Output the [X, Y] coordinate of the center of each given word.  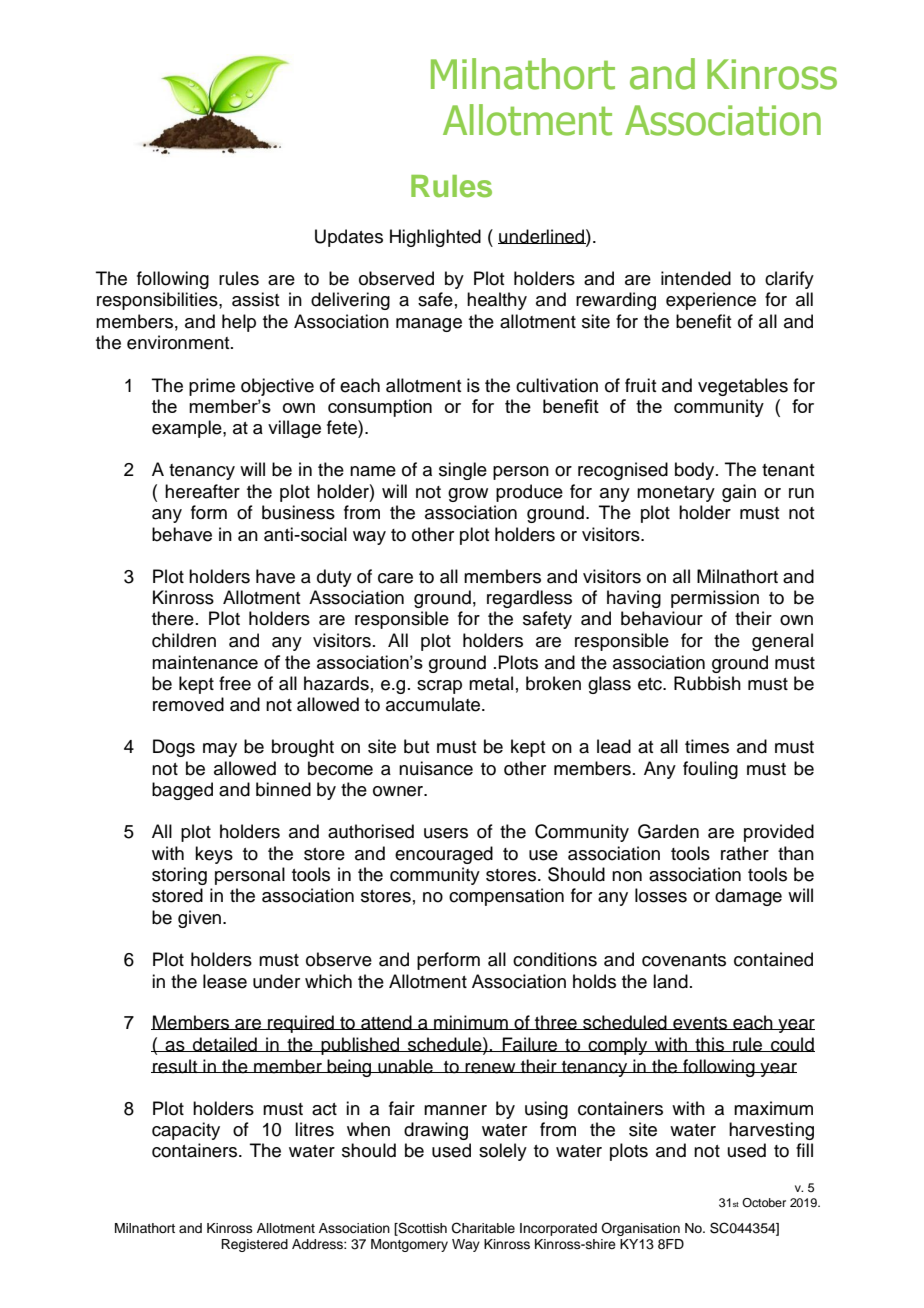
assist [255, 299]
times [707, 746]
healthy [497, 301]
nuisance [436, 768]
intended [696, 278]
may [220, 750]
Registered [254, 1245]
